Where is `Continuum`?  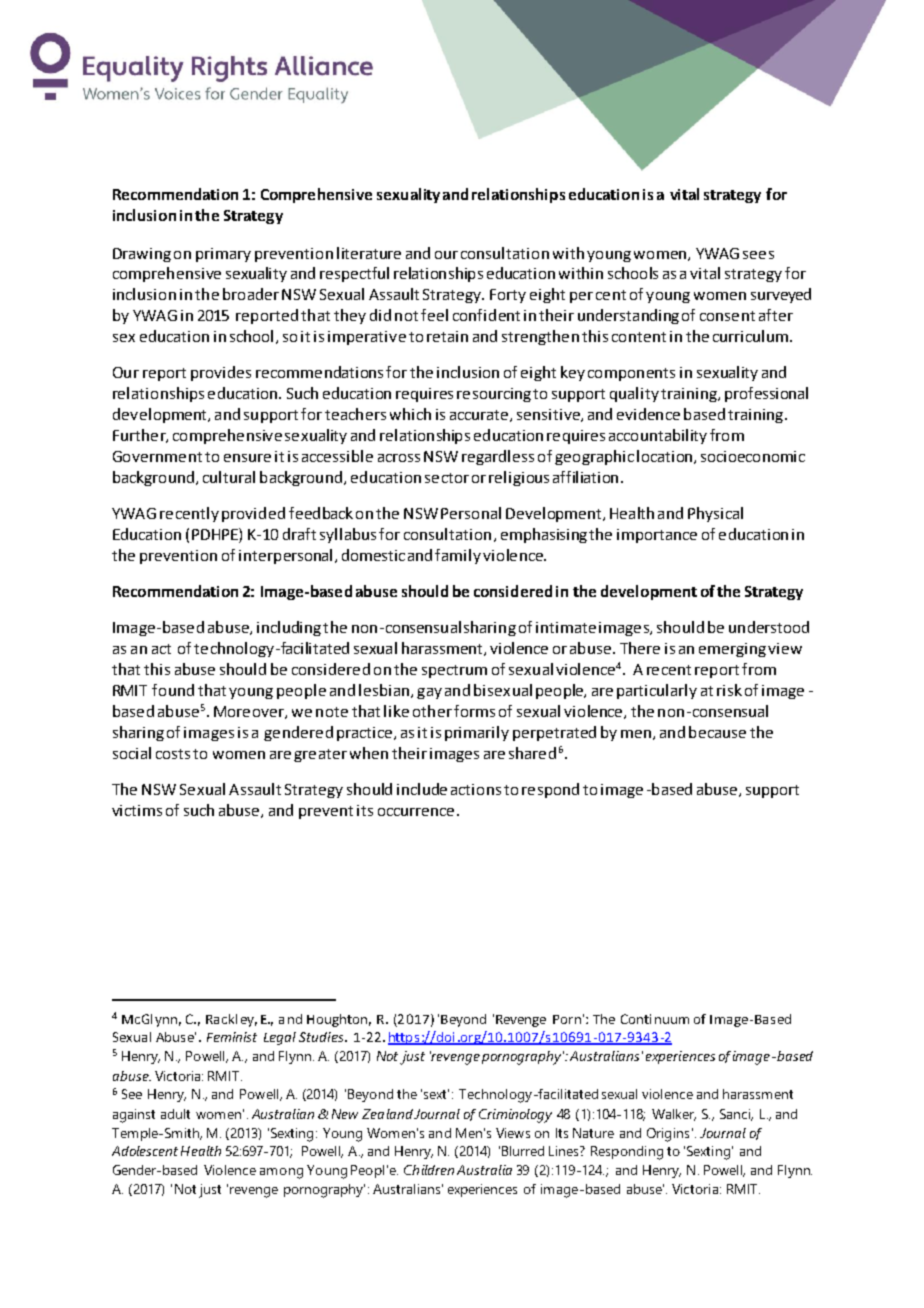 Continuum is located at coordinates (655, 1019).
